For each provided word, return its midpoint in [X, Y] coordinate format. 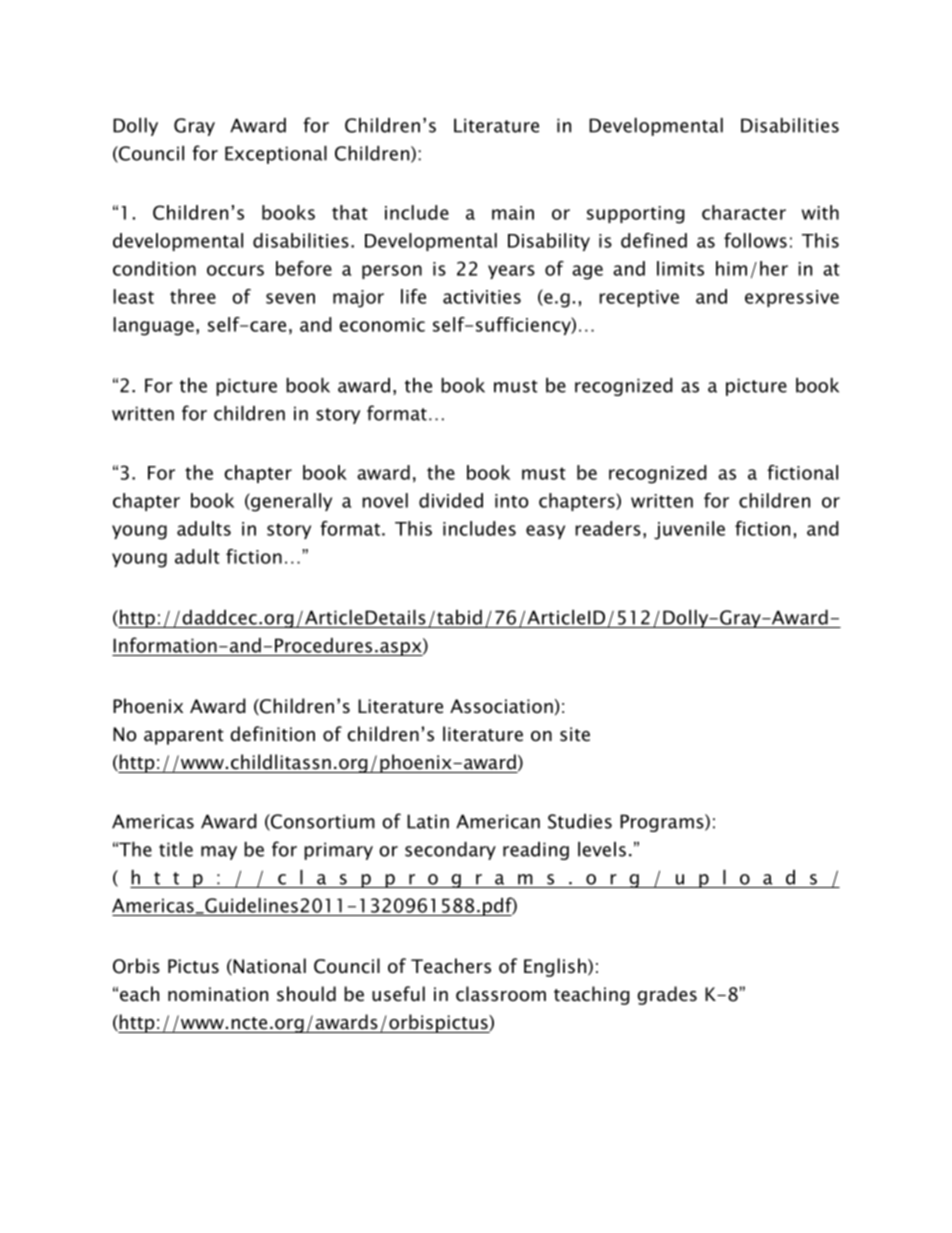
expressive [792, 298]
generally [290, 502]
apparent [184, 737]
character [744, 212]
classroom [501, 994]
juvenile [689, 530]
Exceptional [276, 155]
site [575, 734]
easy [545, 532]
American [498, 821]
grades [667, 995]
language [153, 326]
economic [382, 325]
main [513, 213]
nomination [218, 994]
